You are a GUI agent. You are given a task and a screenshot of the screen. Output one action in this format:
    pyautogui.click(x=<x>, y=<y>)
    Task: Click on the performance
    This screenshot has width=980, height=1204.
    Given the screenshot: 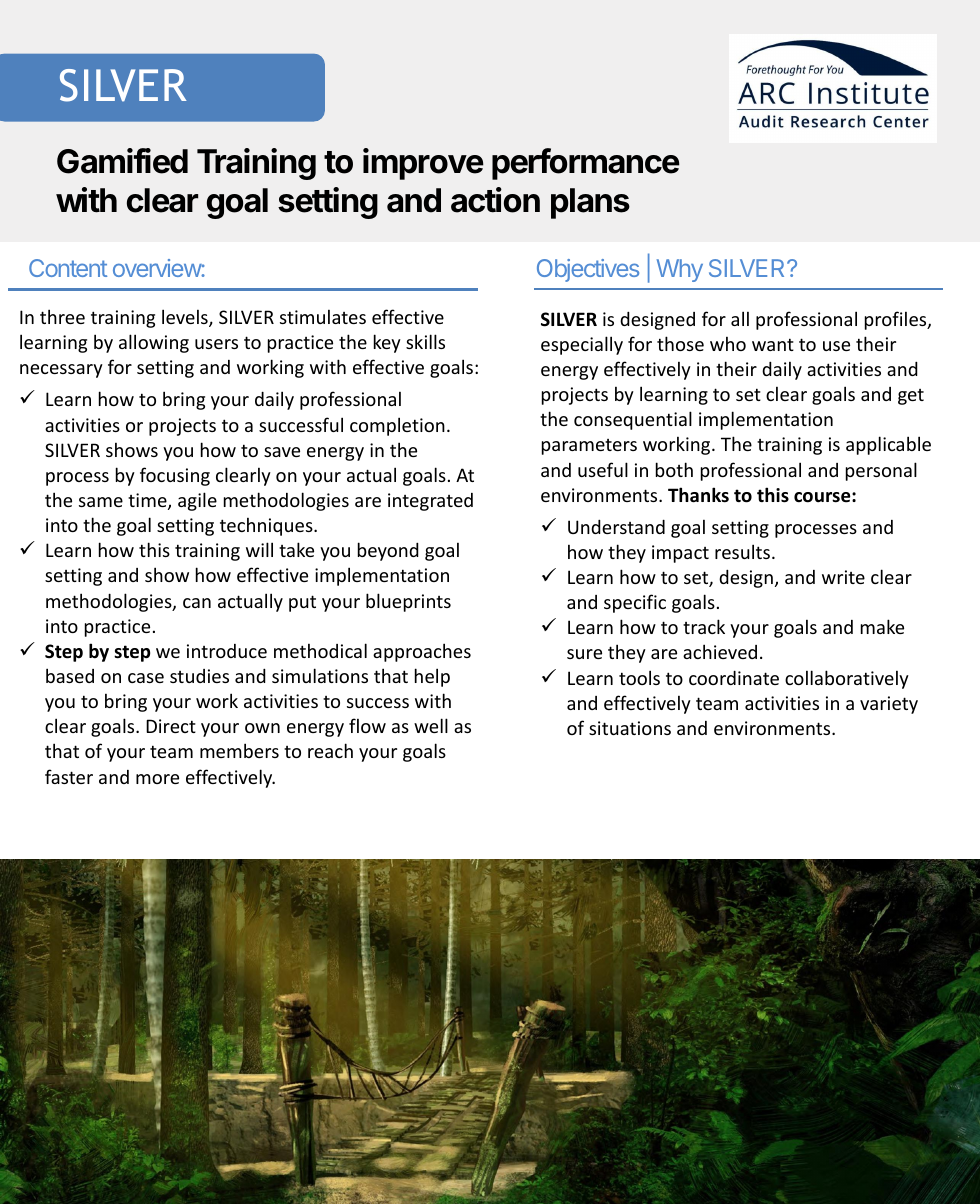 What is the action you would take?
    pyautogui.click(x=586, y=164)
